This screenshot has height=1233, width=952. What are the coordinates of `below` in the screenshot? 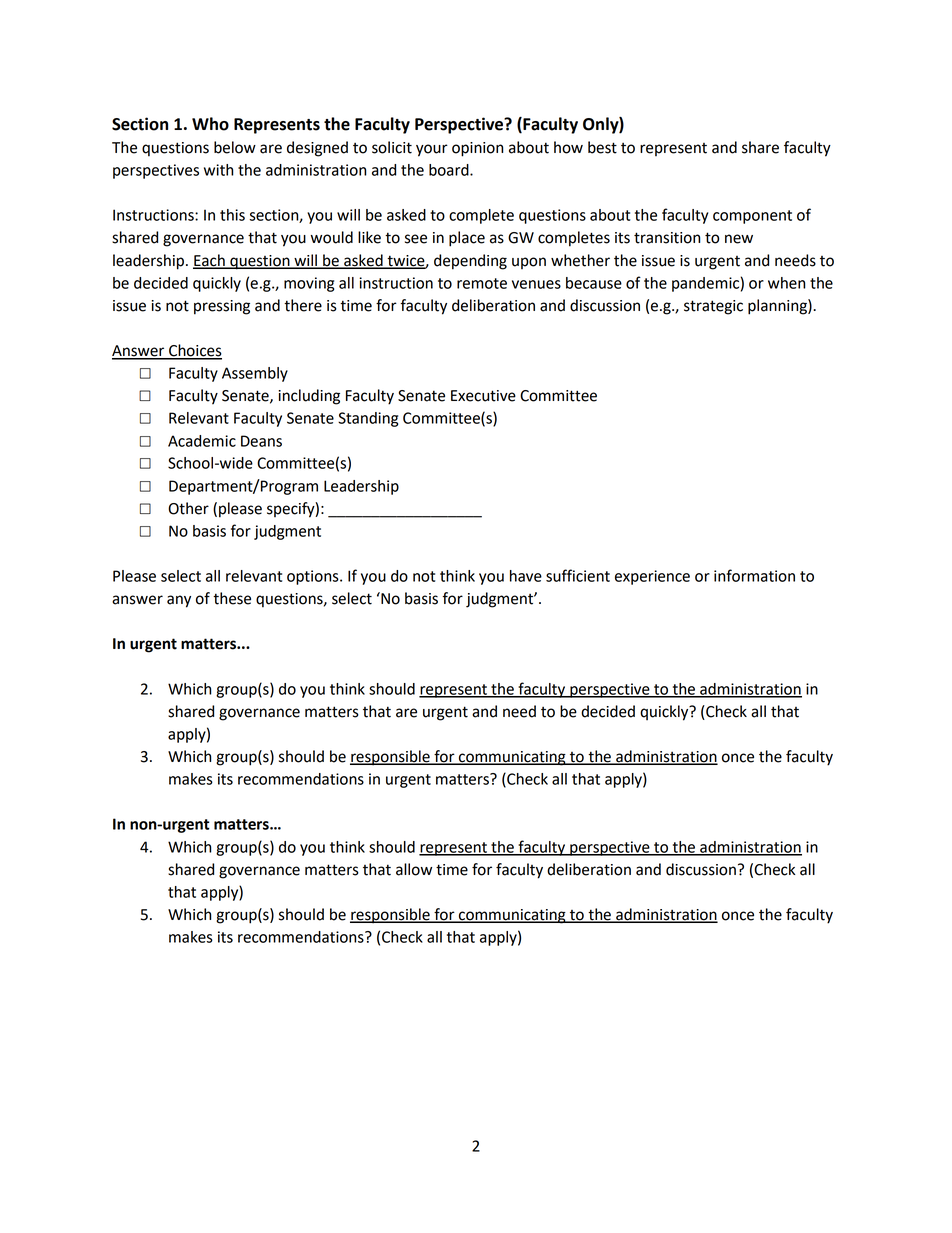 It's located at (235, 147).
